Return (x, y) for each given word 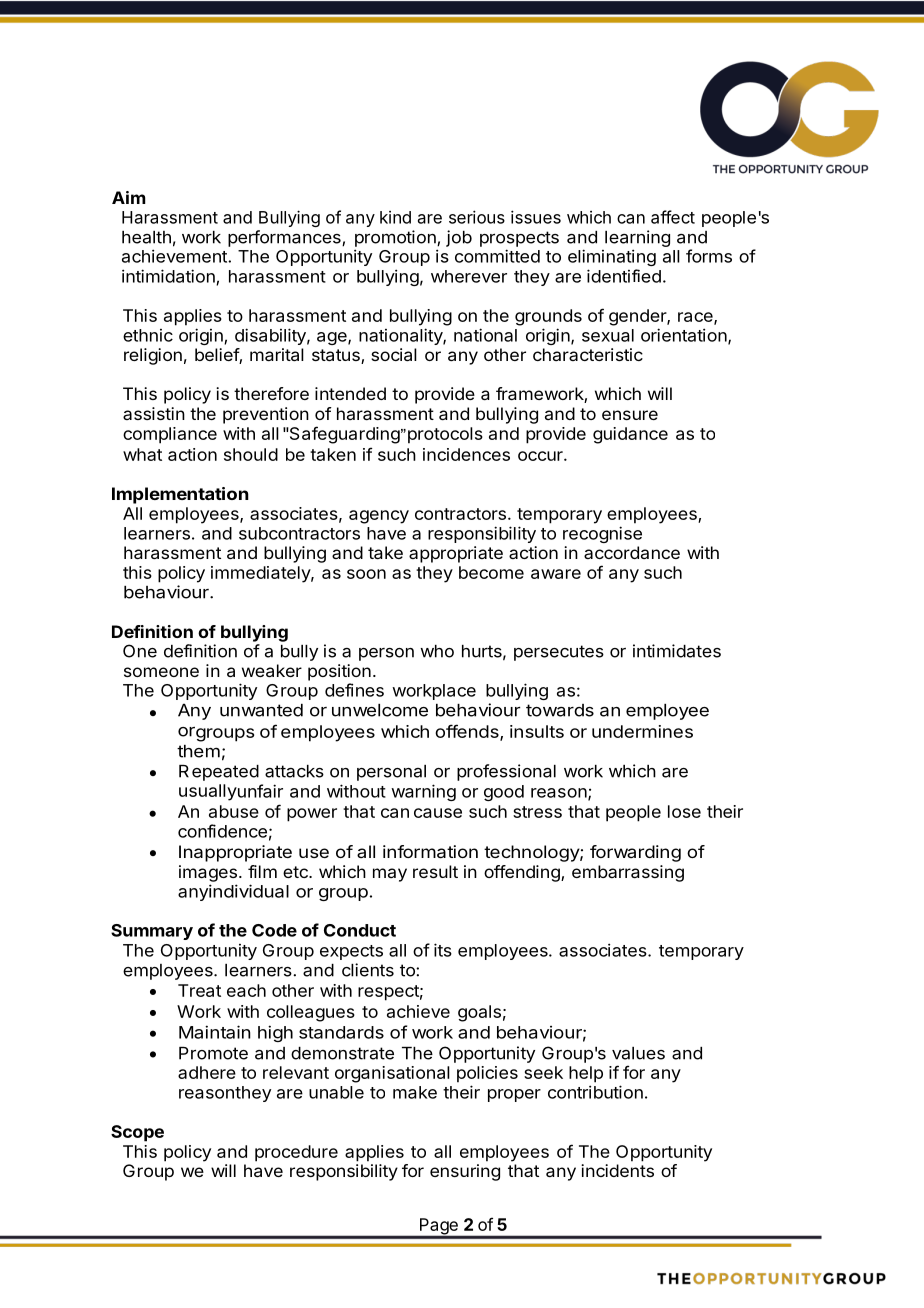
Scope (137, 1133)
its (443, 950)
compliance (170, 435)
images (208, 873)
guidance (630, 435)
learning (637, 238)
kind (395, 217)
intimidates (677, 651)
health (146, 237)
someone (161, 672)
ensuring (465, 1172)
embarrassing (628, 873)
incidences (466, 454)
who (437, 651)
